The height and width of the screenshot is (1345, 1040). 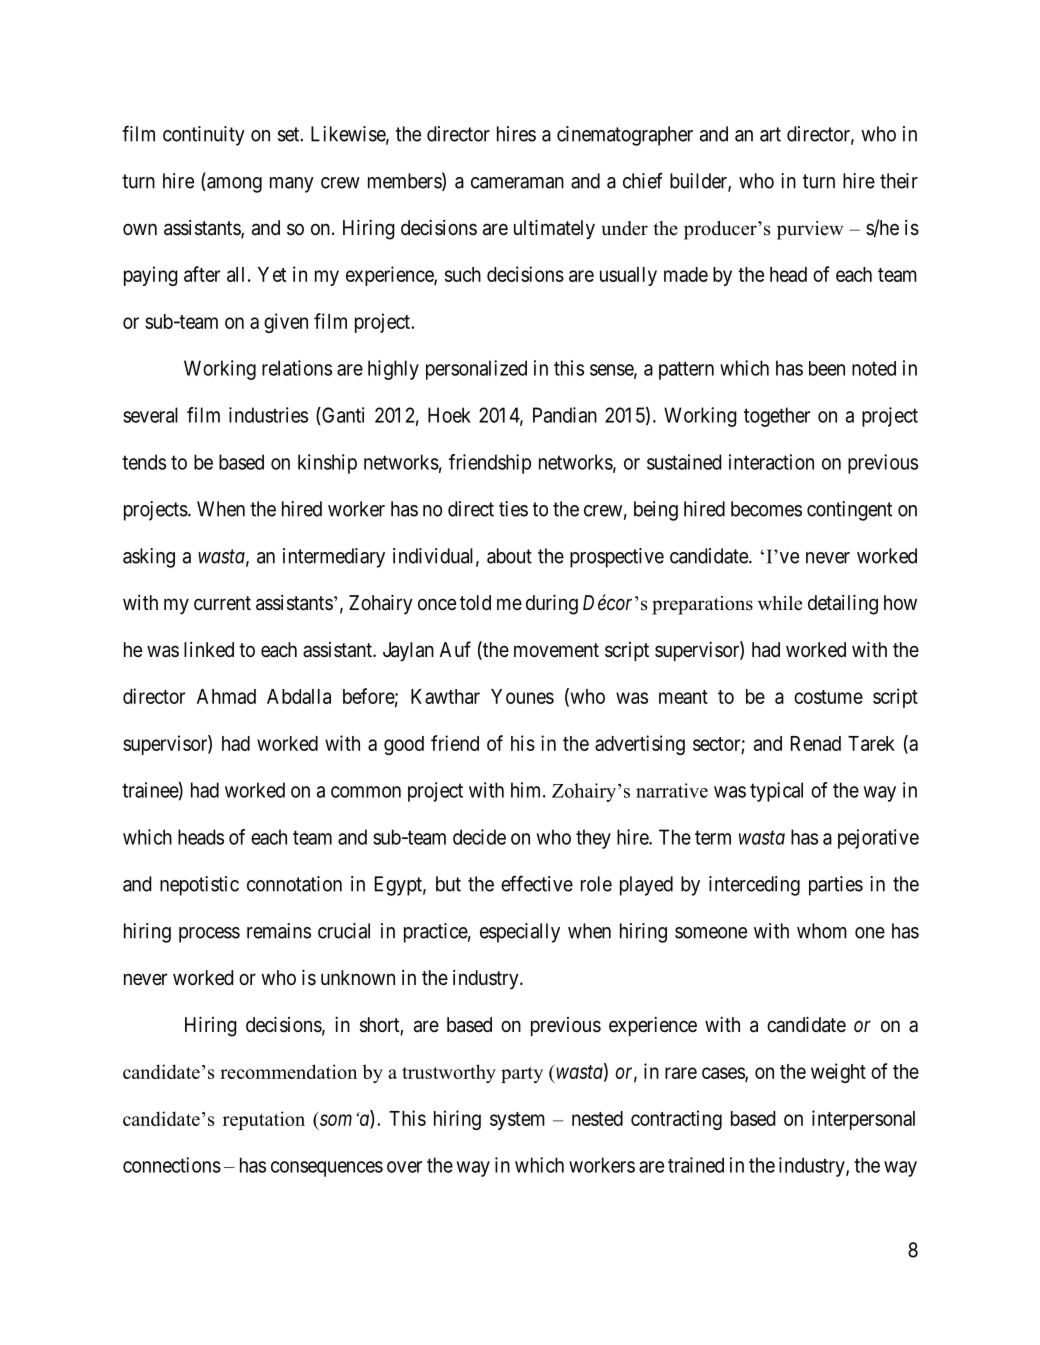 What do you see at coordinates (517, 183) in the screenshot?
I see `cameraman` at bounding box center [517, 183].
